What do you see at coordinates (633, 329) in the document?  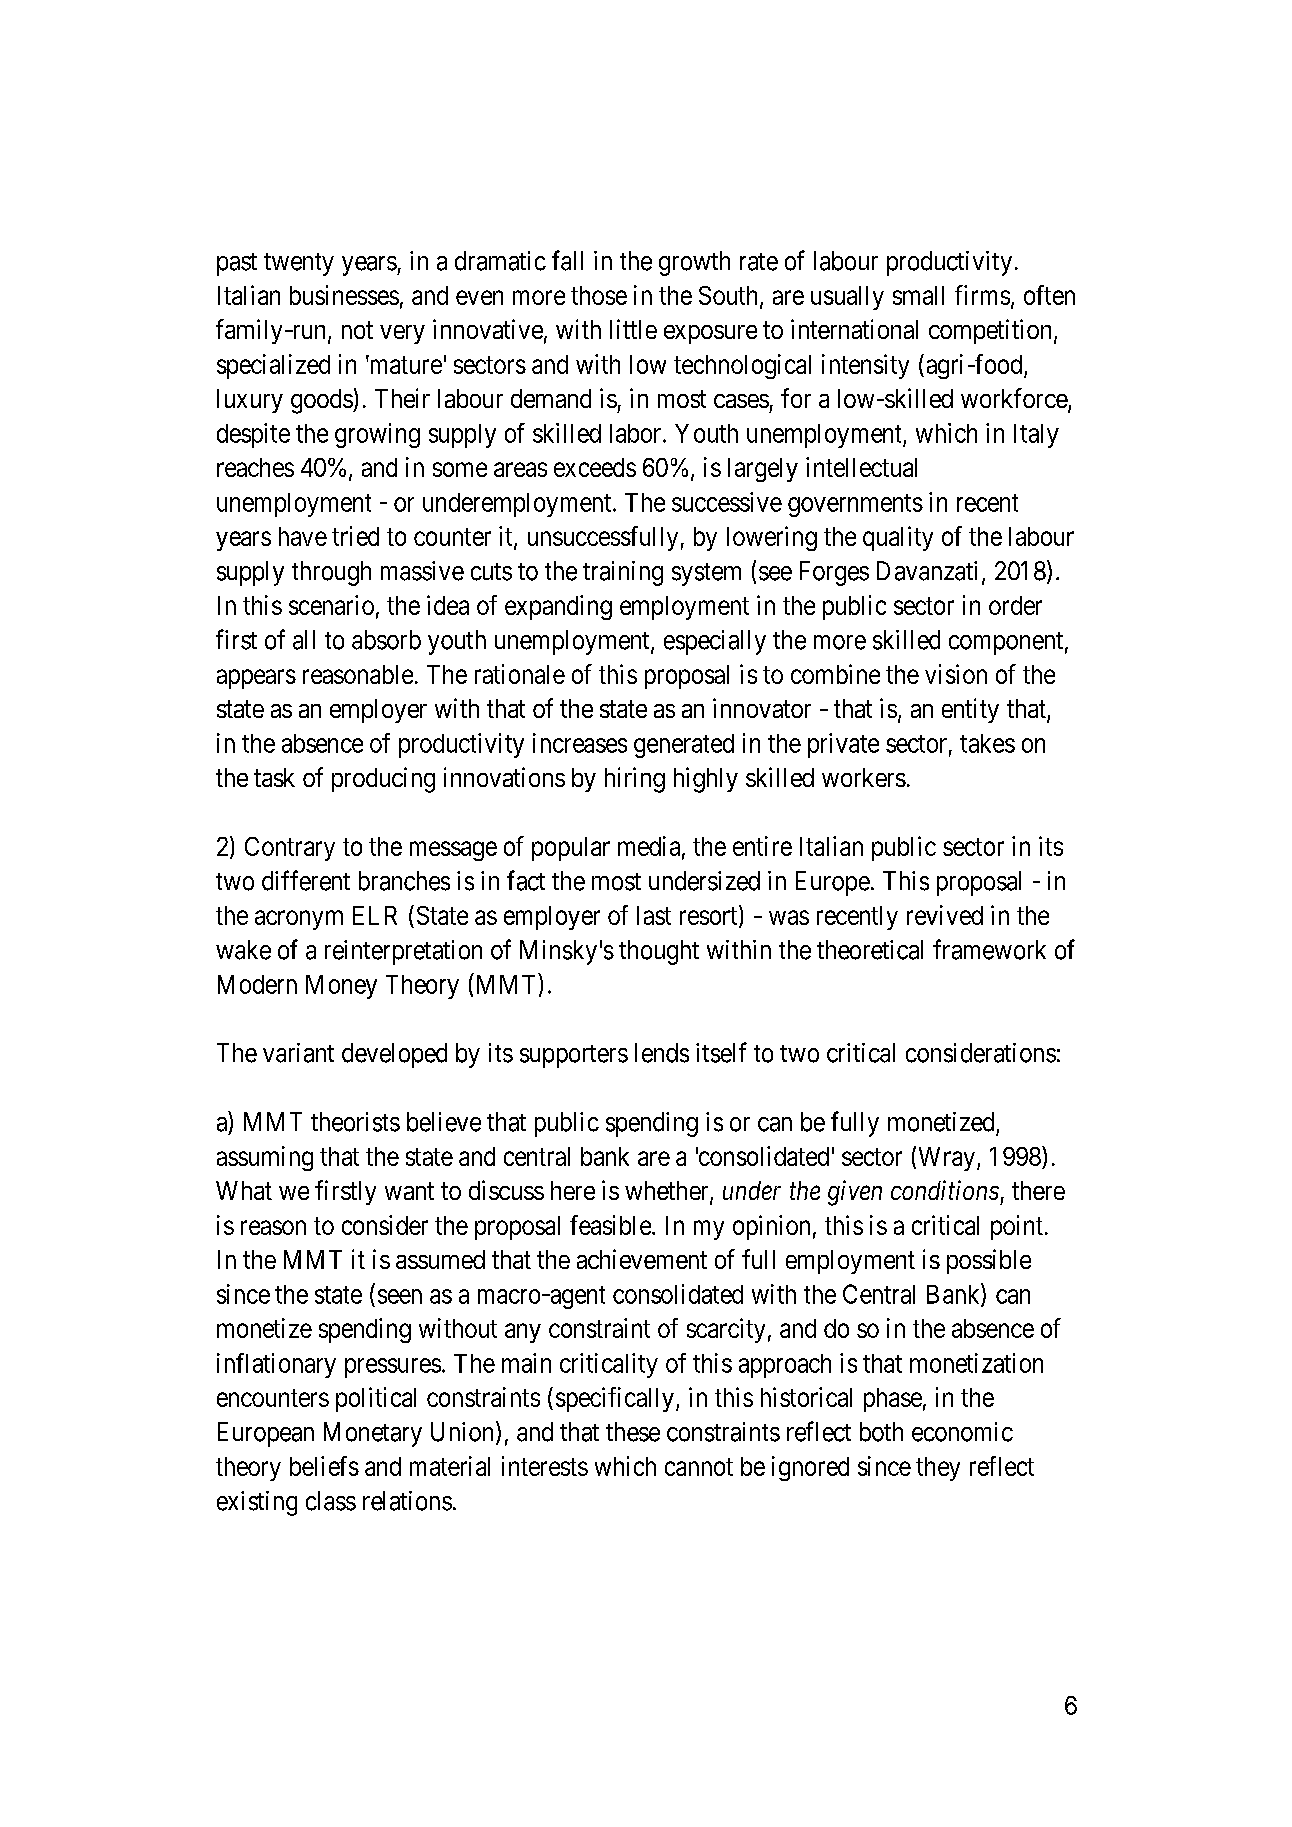 I see `little` at bounding box center [633, 329].
